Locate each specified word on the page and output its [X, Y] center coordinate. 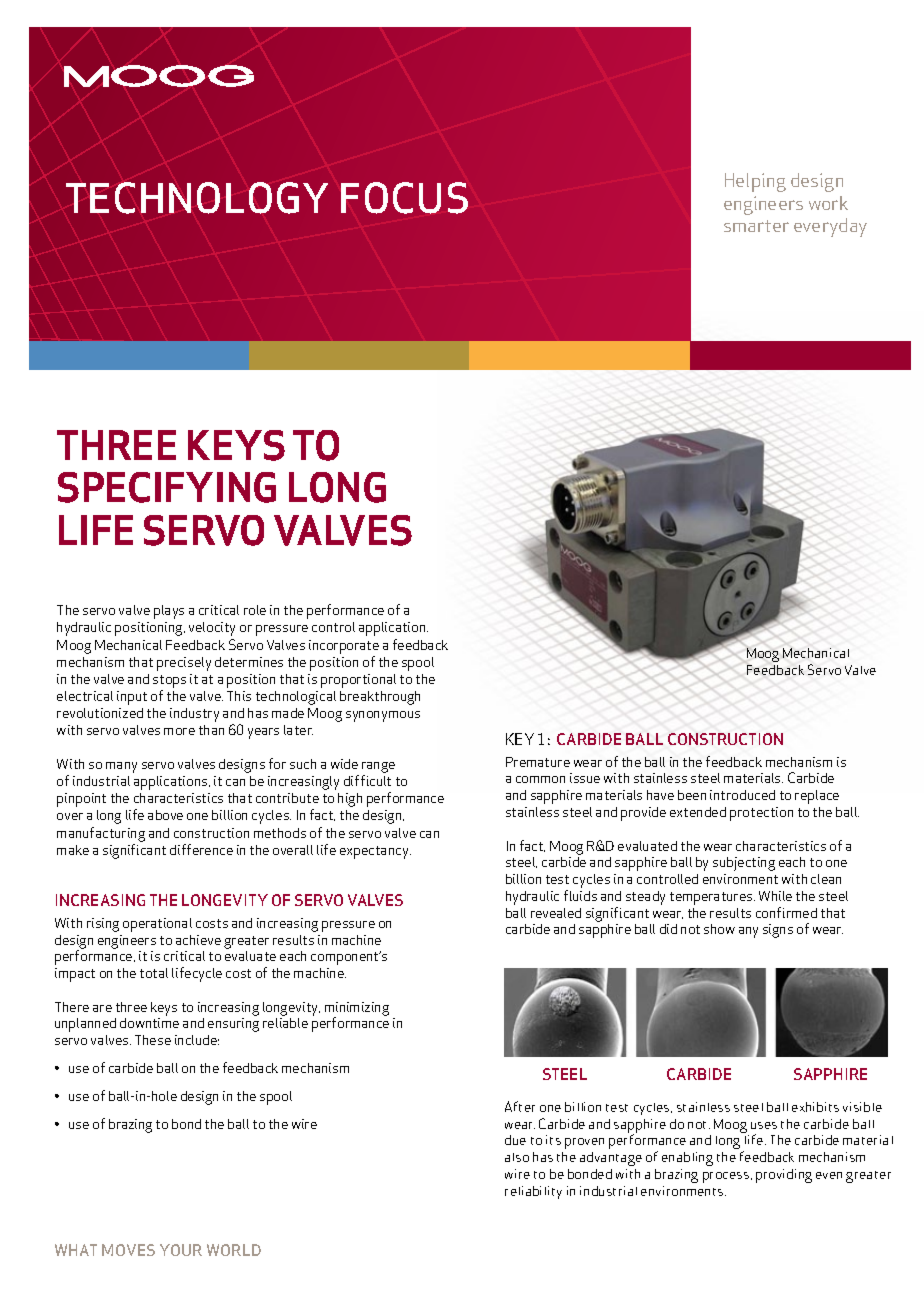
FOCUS [404, 198]
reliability [533, 1192]
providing [784, 1176]
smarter [756, 226]
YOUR [181, 1250]
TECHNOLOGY [197, 198]
